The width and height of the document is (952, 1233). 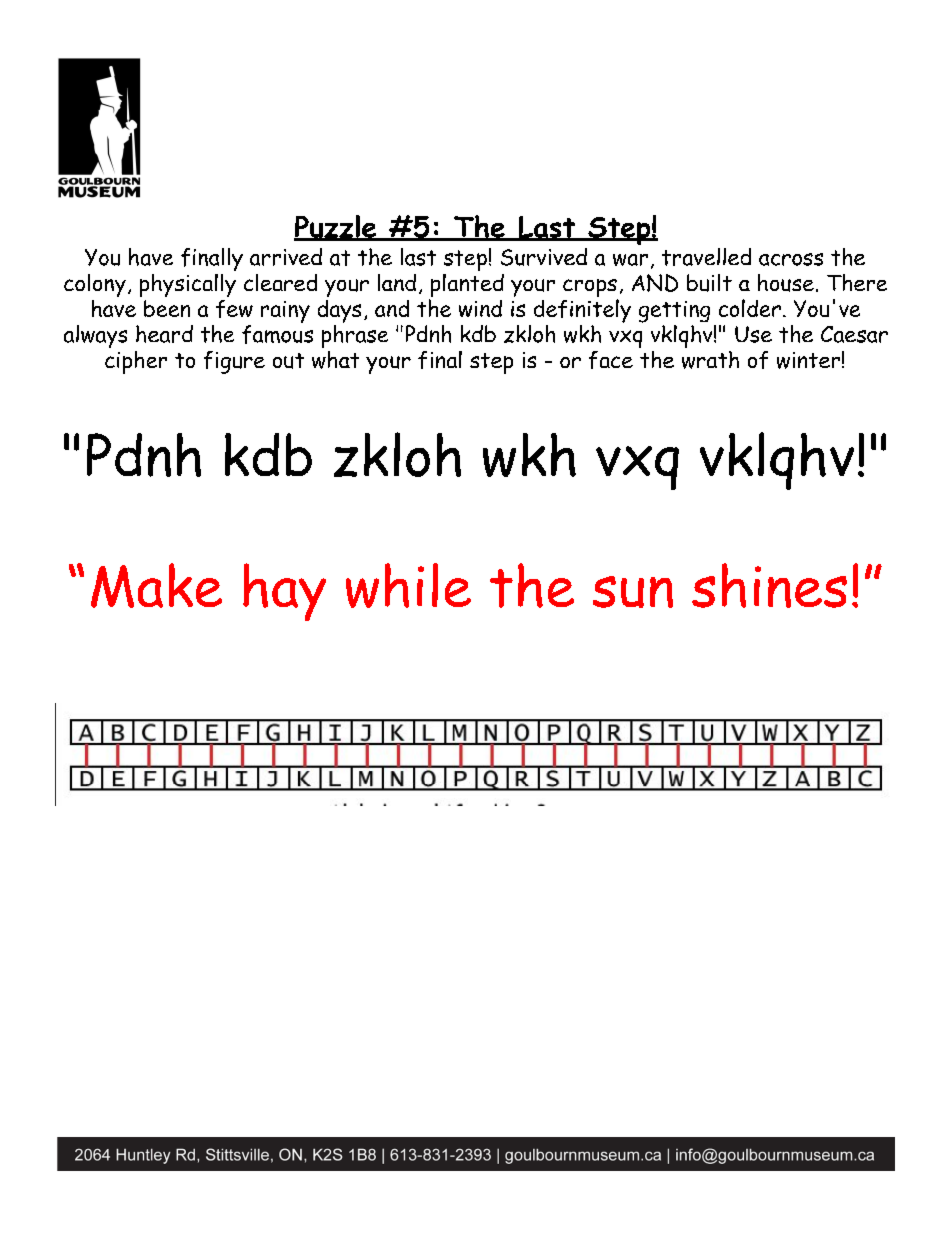 What do you see at coordinates (156, 585) in the document?
I see `Make` at bounding box center [156, 585].
